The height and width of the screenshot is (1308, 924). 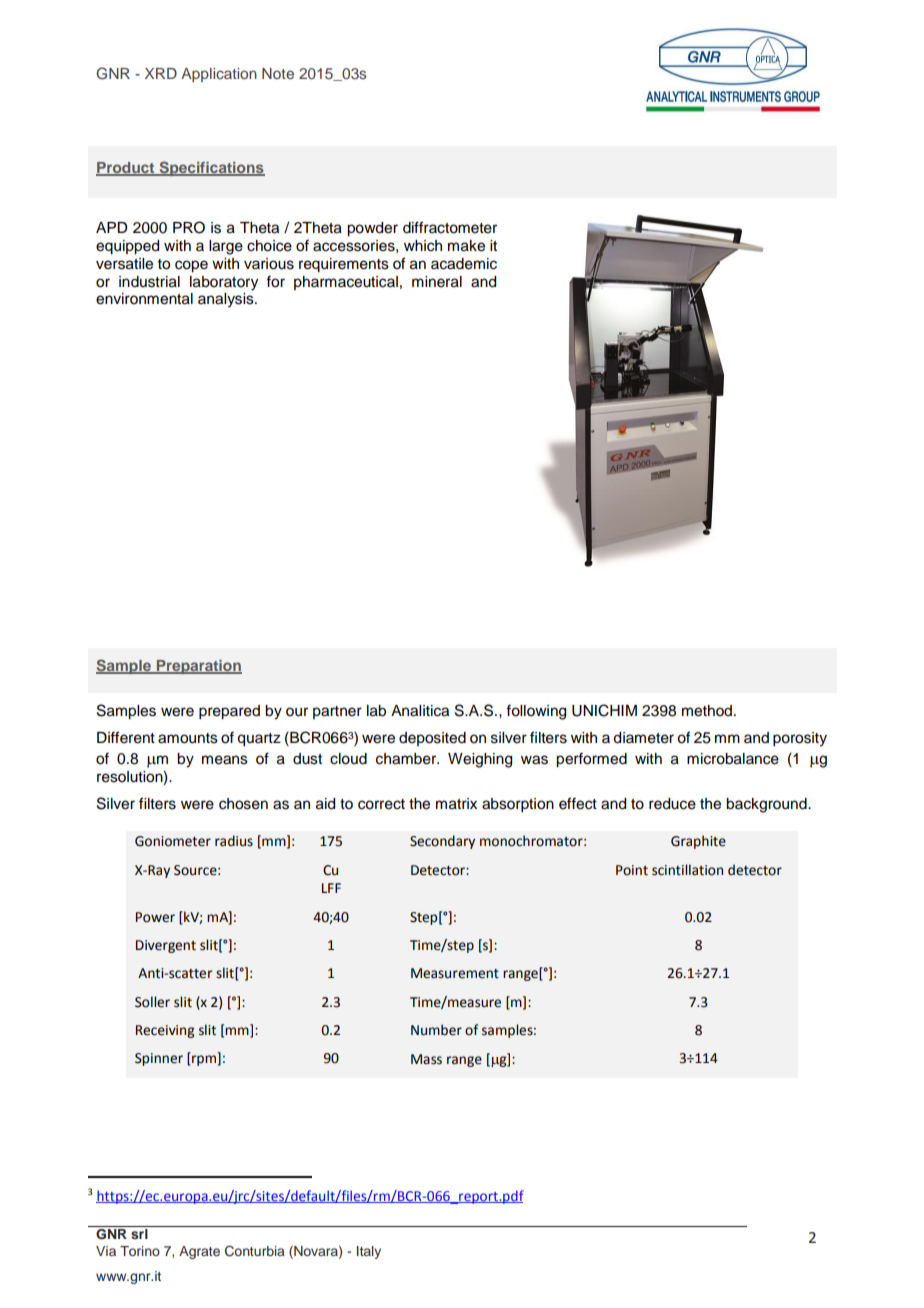 What do you see at coordinates (437, 282) in the screenshot?
I see `mineral` at bounding box center [437, 282].
